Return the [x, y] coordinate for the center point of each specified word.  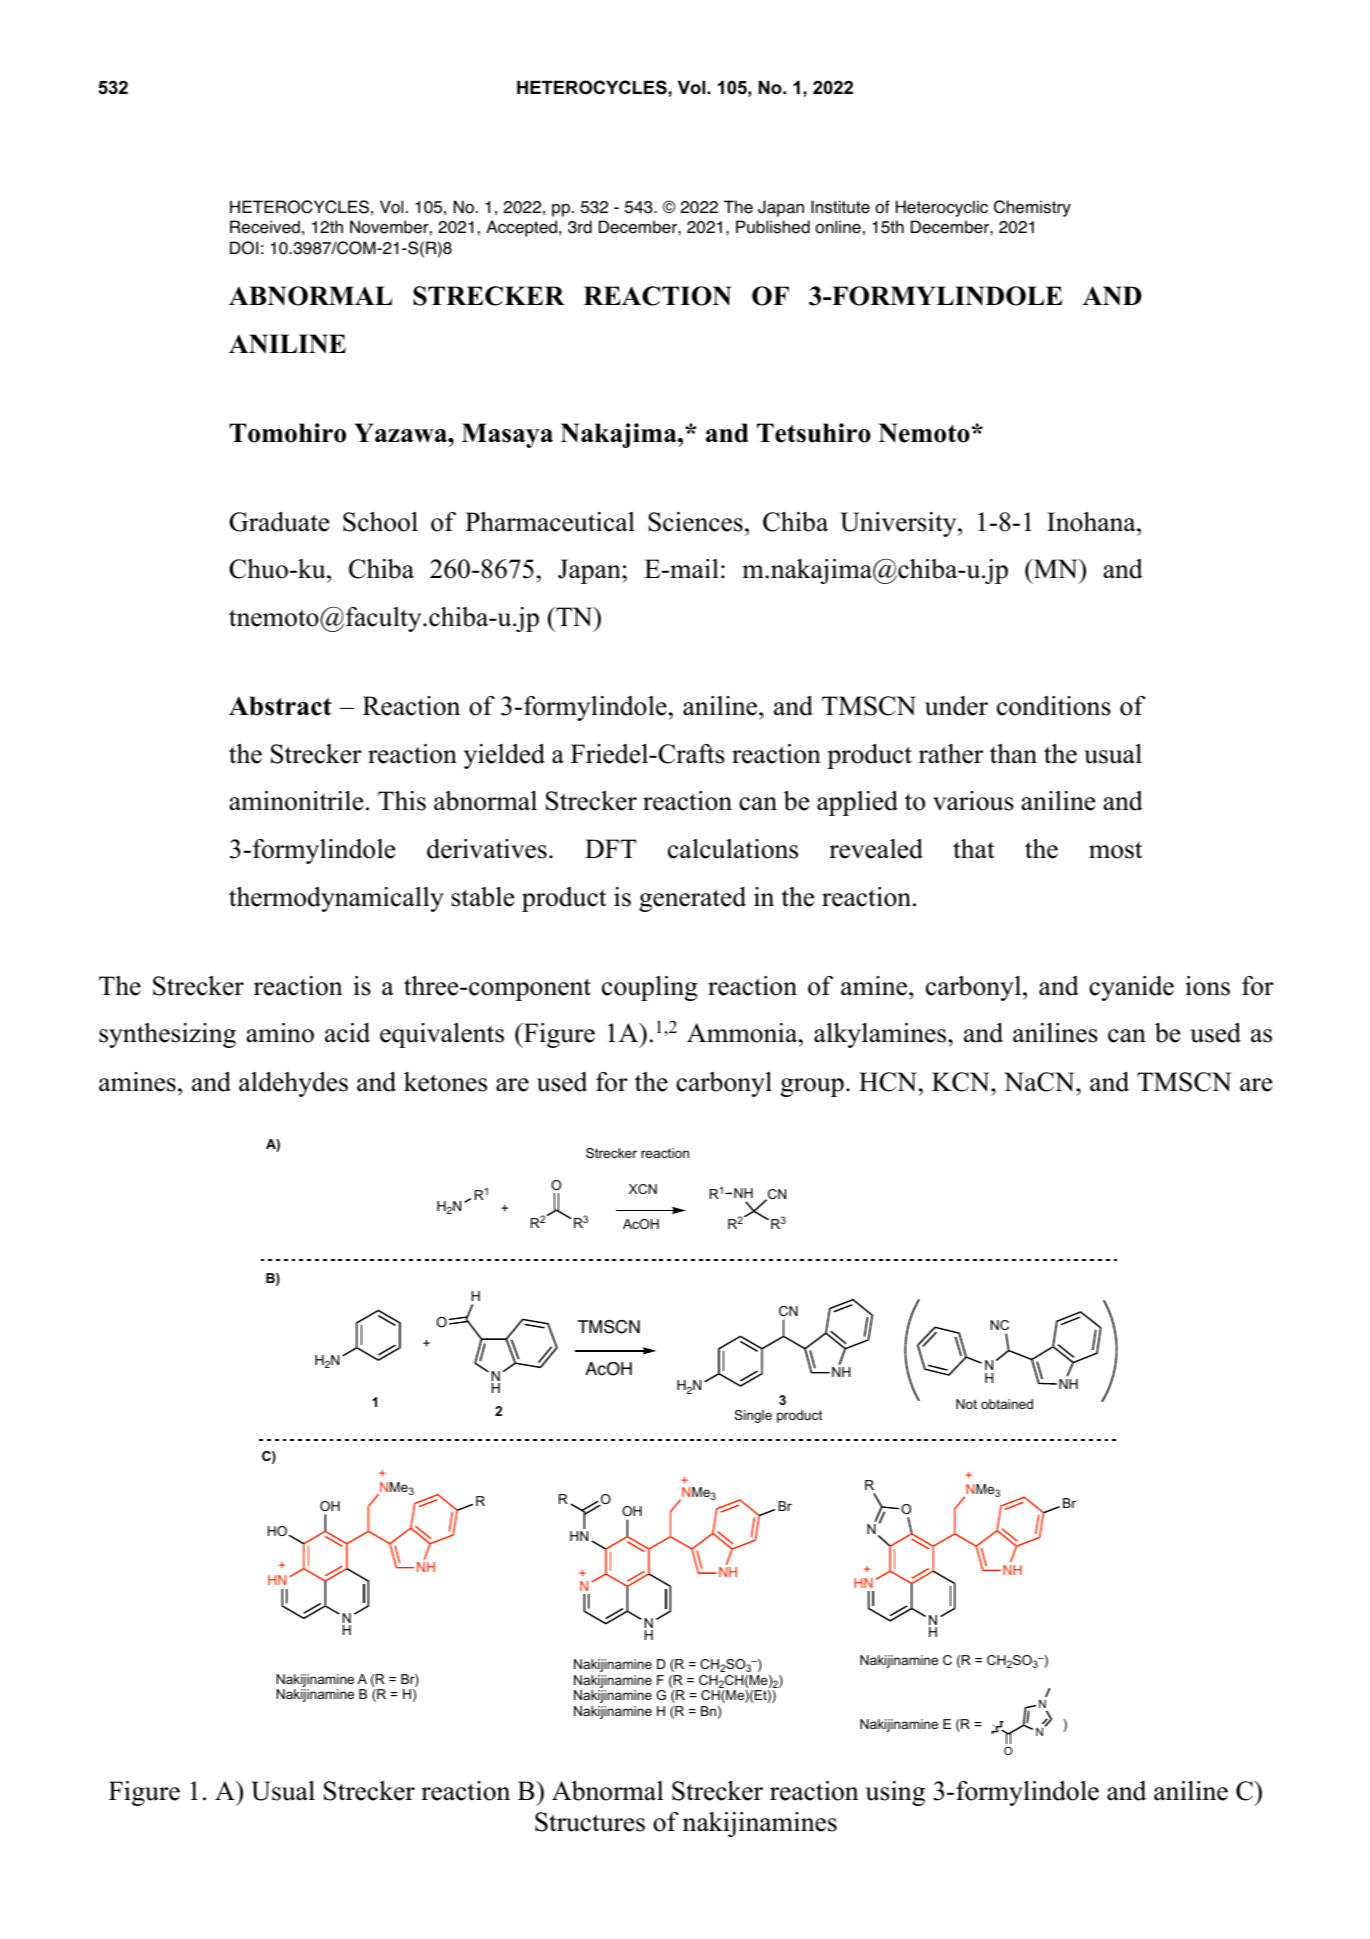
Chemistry [1032, 208]
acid [347, 1033]
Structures [590, 1822]
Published [773, 227]
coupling [650, 988]
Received [265, 227]
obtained [1007, 1404]
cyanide [1131, 988]
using [895, 1793]
